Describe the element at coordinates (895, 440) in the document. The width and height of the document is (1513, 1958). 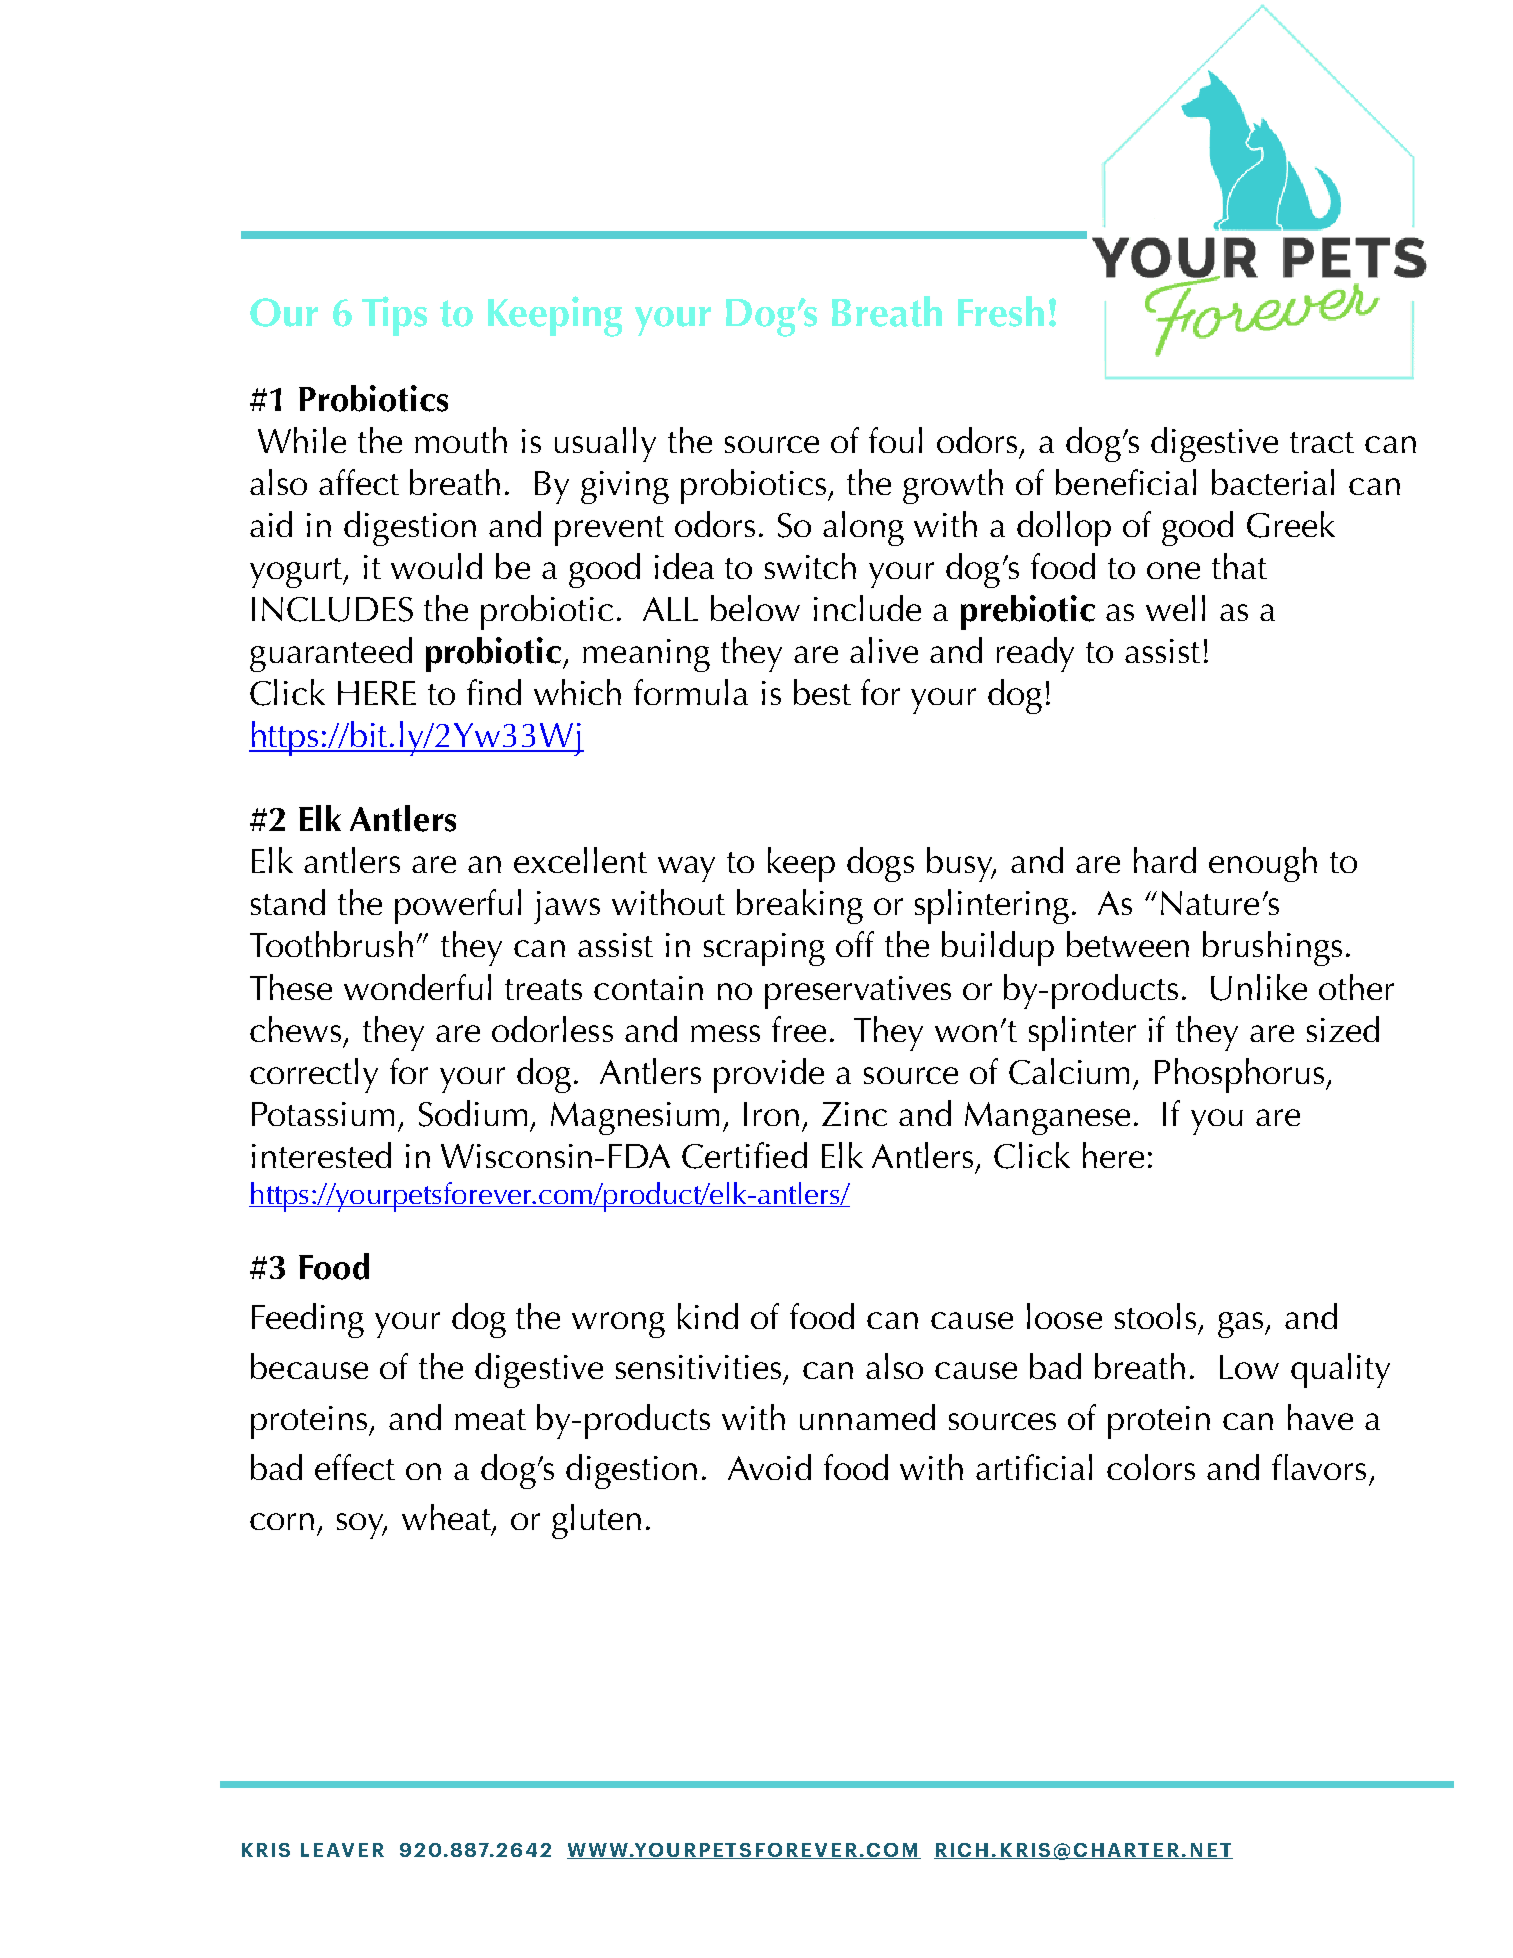
I see `foul` at that location.
